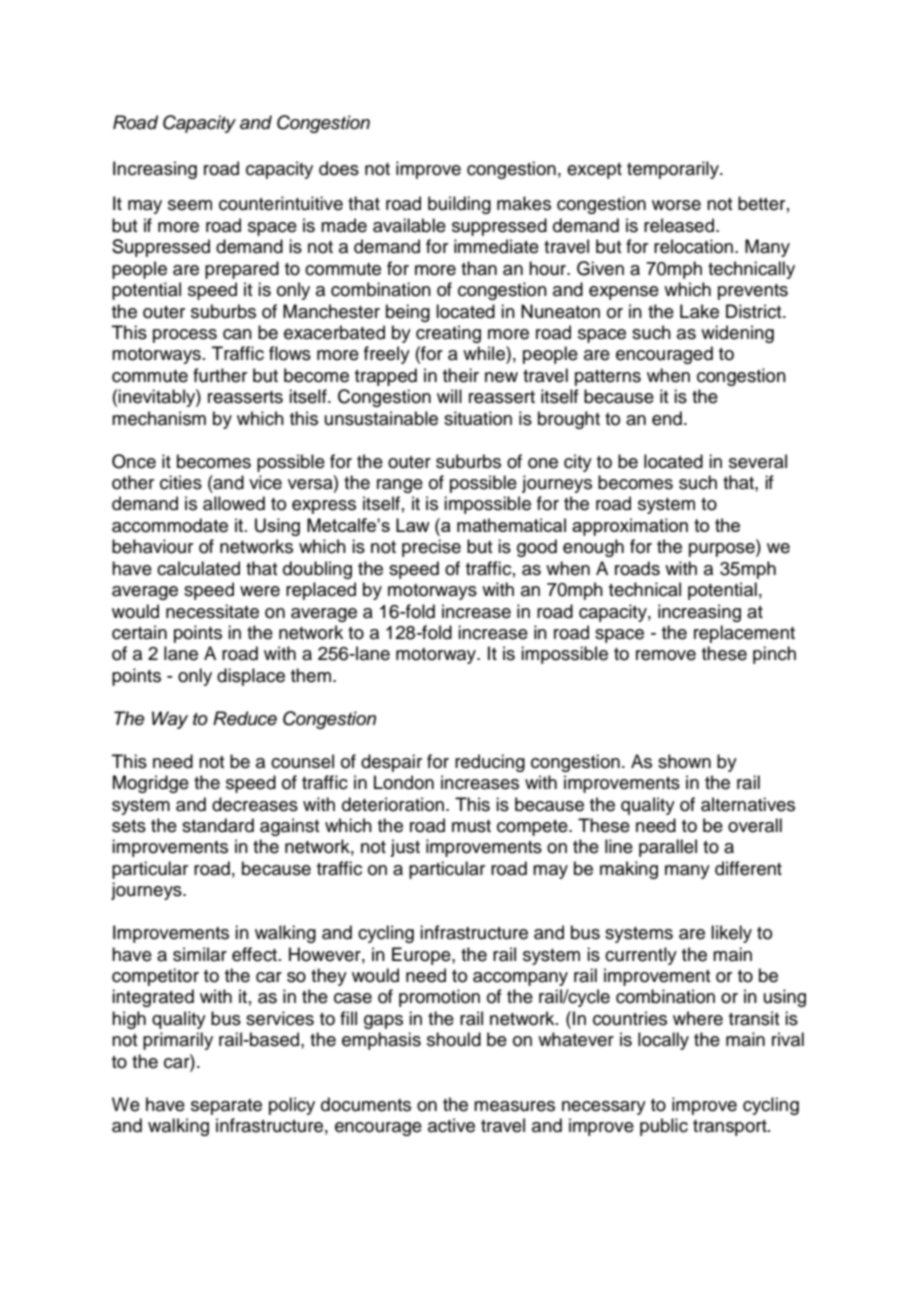  Describe the element at coordinates (459, 205) in the screenshot. I see `building` at that location.
